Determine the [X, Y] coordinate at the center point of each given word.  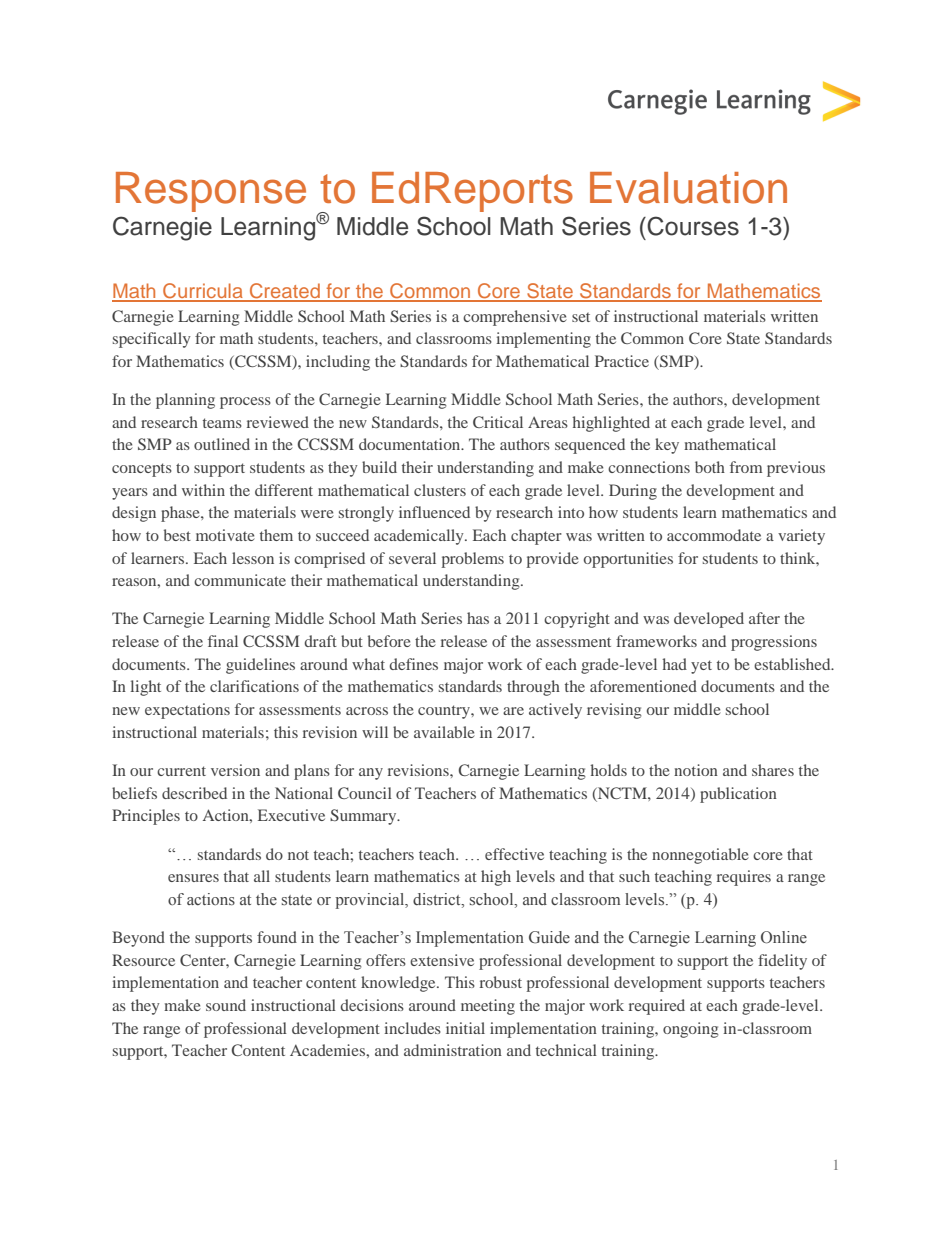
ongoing [691, 1030]
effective [514, 854]
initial [465, 1028]
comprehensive [515, 318]
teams [222, 423]
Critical [498, 422]
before [389, 641]
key [667, 446]
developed [709, 620]
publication [738, 795]
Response [211, 192]
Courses [693, 226]
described [194, 793]
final [223, 641]
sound [226, 1005]
